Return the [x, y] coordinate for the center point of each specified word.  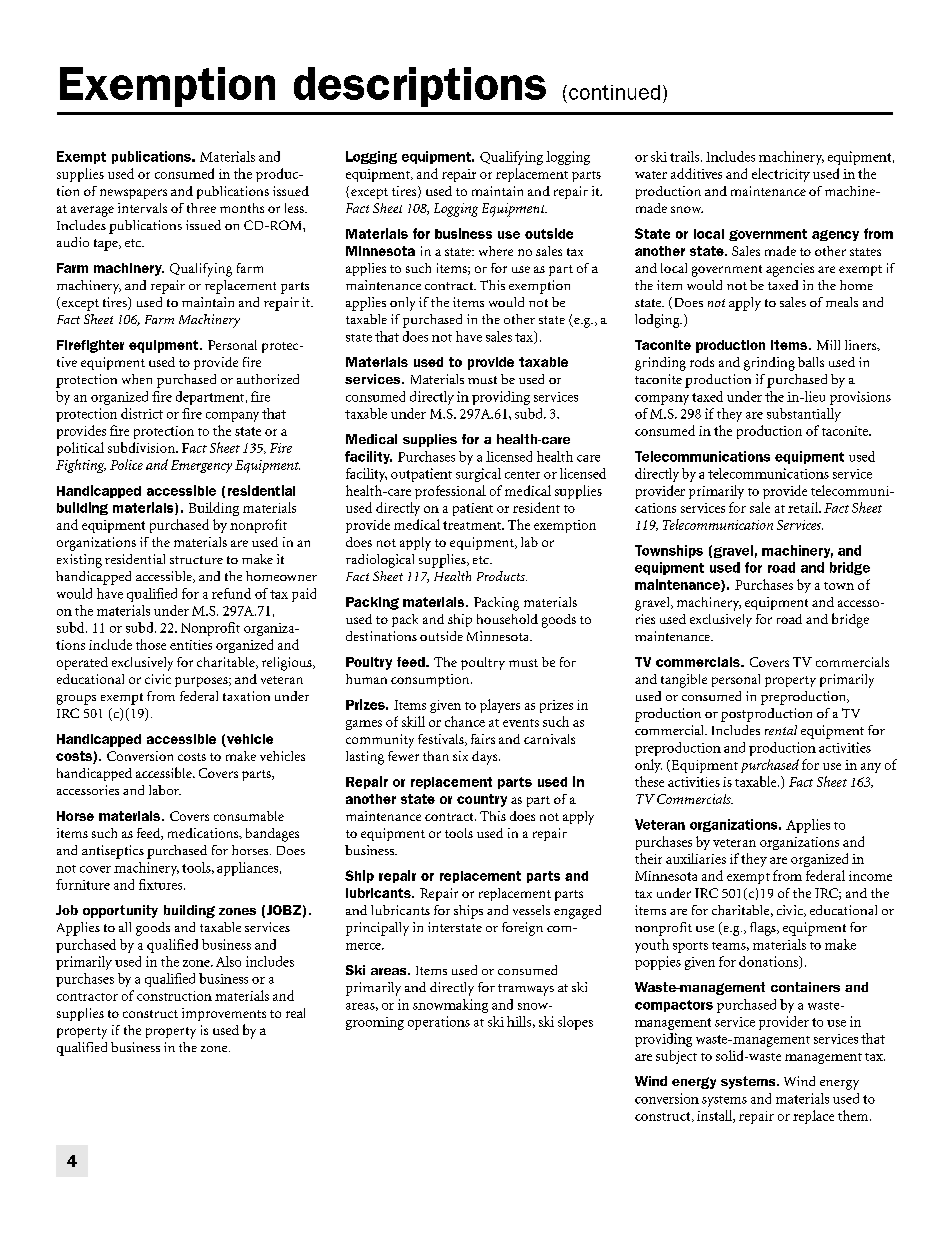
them [854, 1115]
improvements [224, 1014]
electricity [781, 175]
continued [614, 92]
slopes [575, 1023]
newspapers [133, 194]
